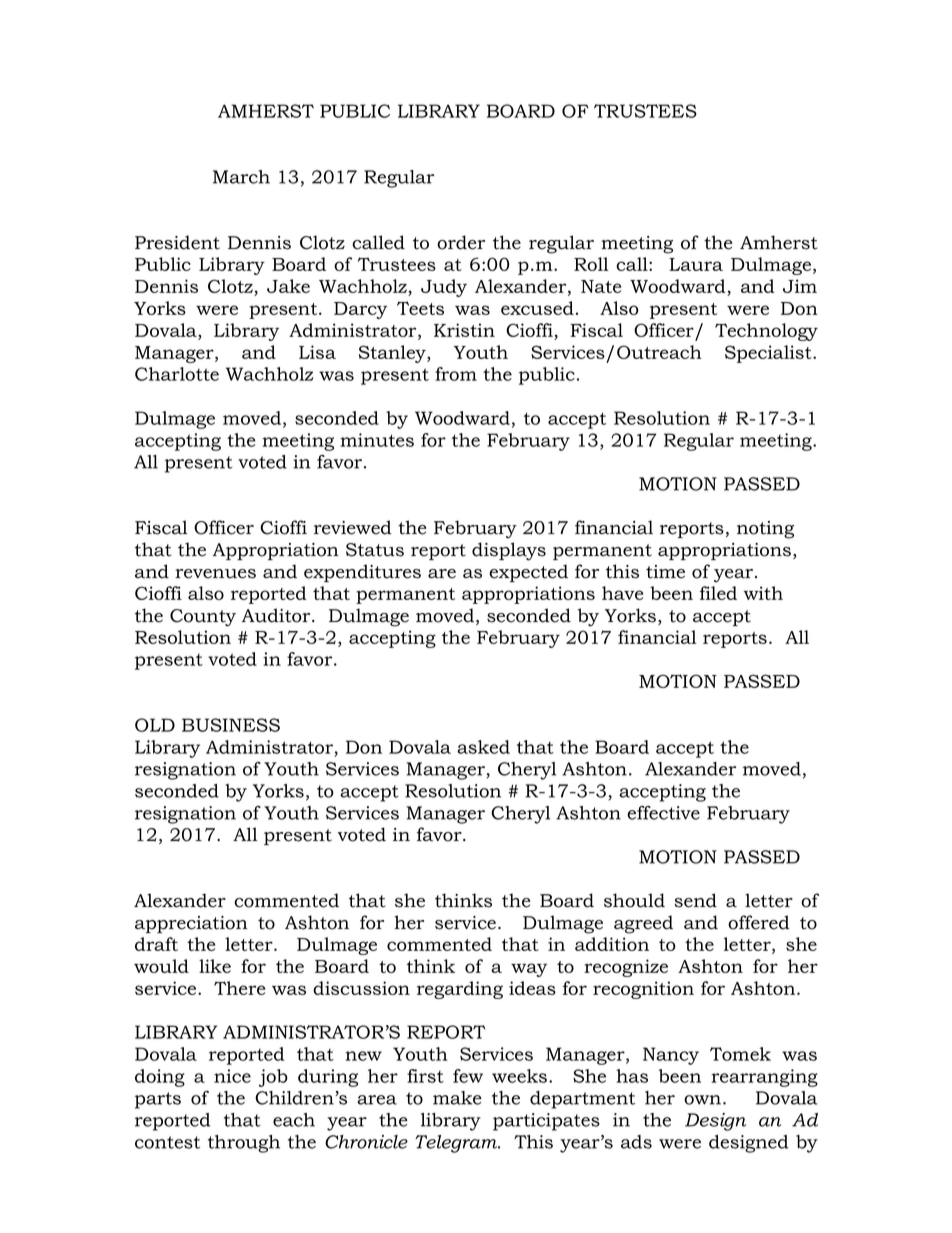 This screenshot has width=952, height=1233. Describe the element at coordinates (461, 242) in the screenshot. I see `order` at that location.
